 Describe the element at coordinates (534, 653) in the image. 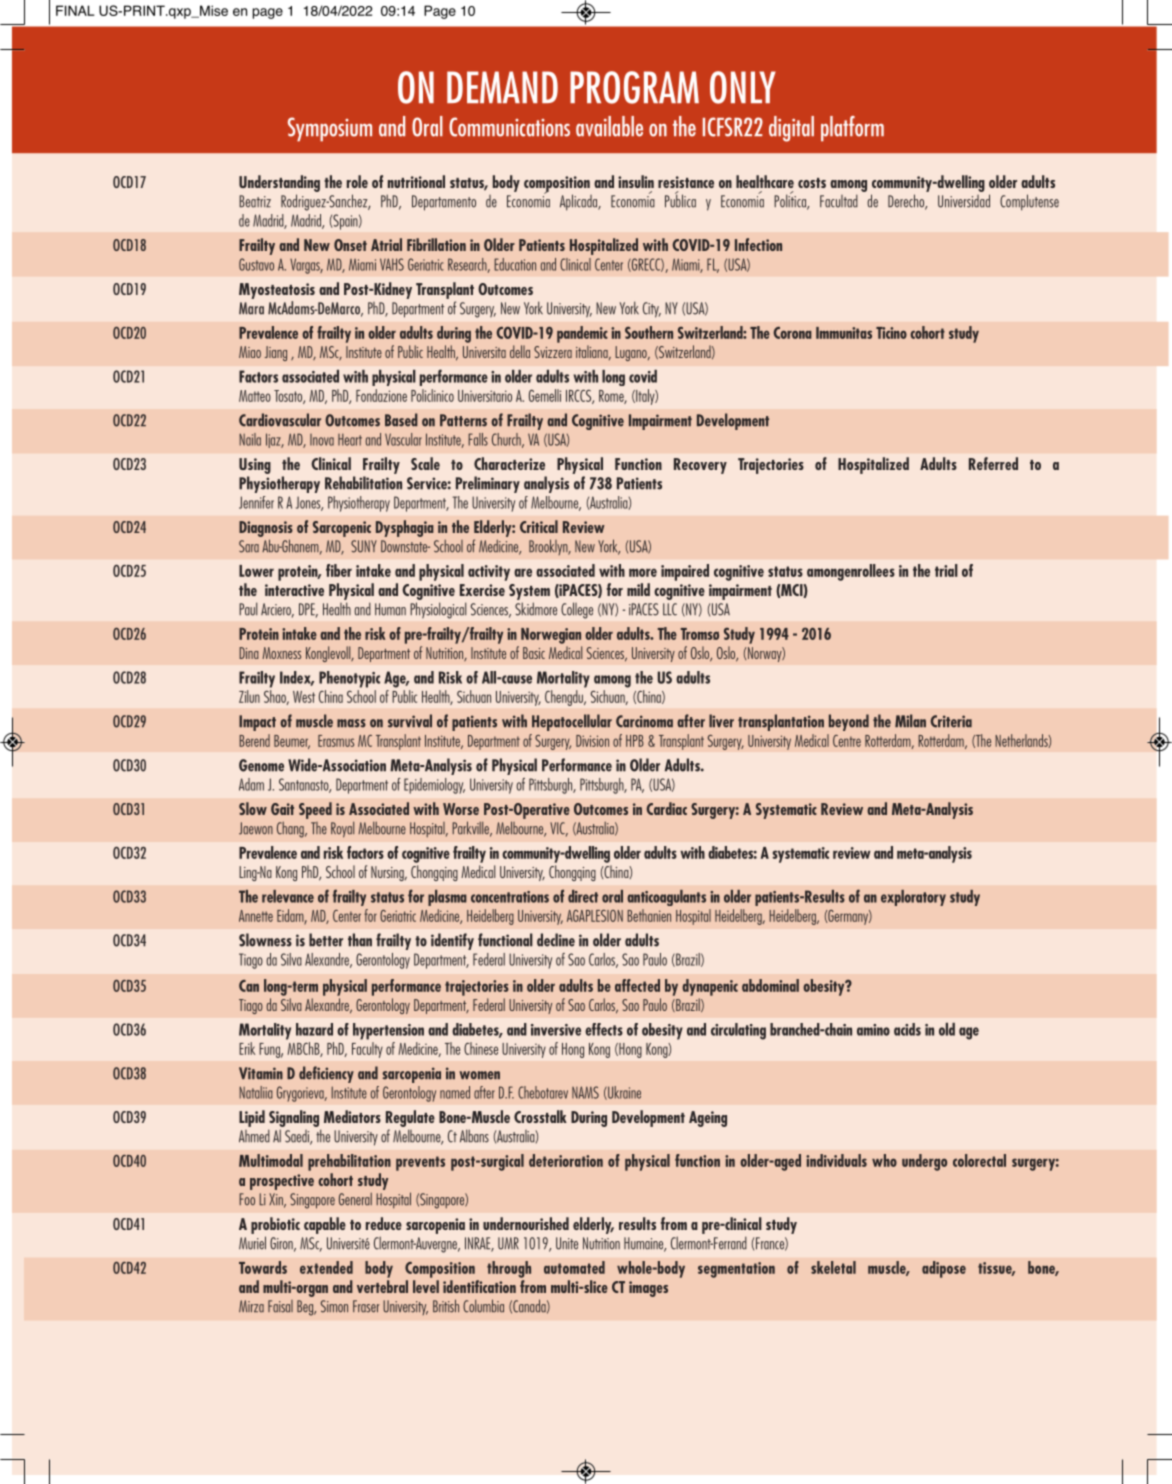

I see `Basic` at that location.
